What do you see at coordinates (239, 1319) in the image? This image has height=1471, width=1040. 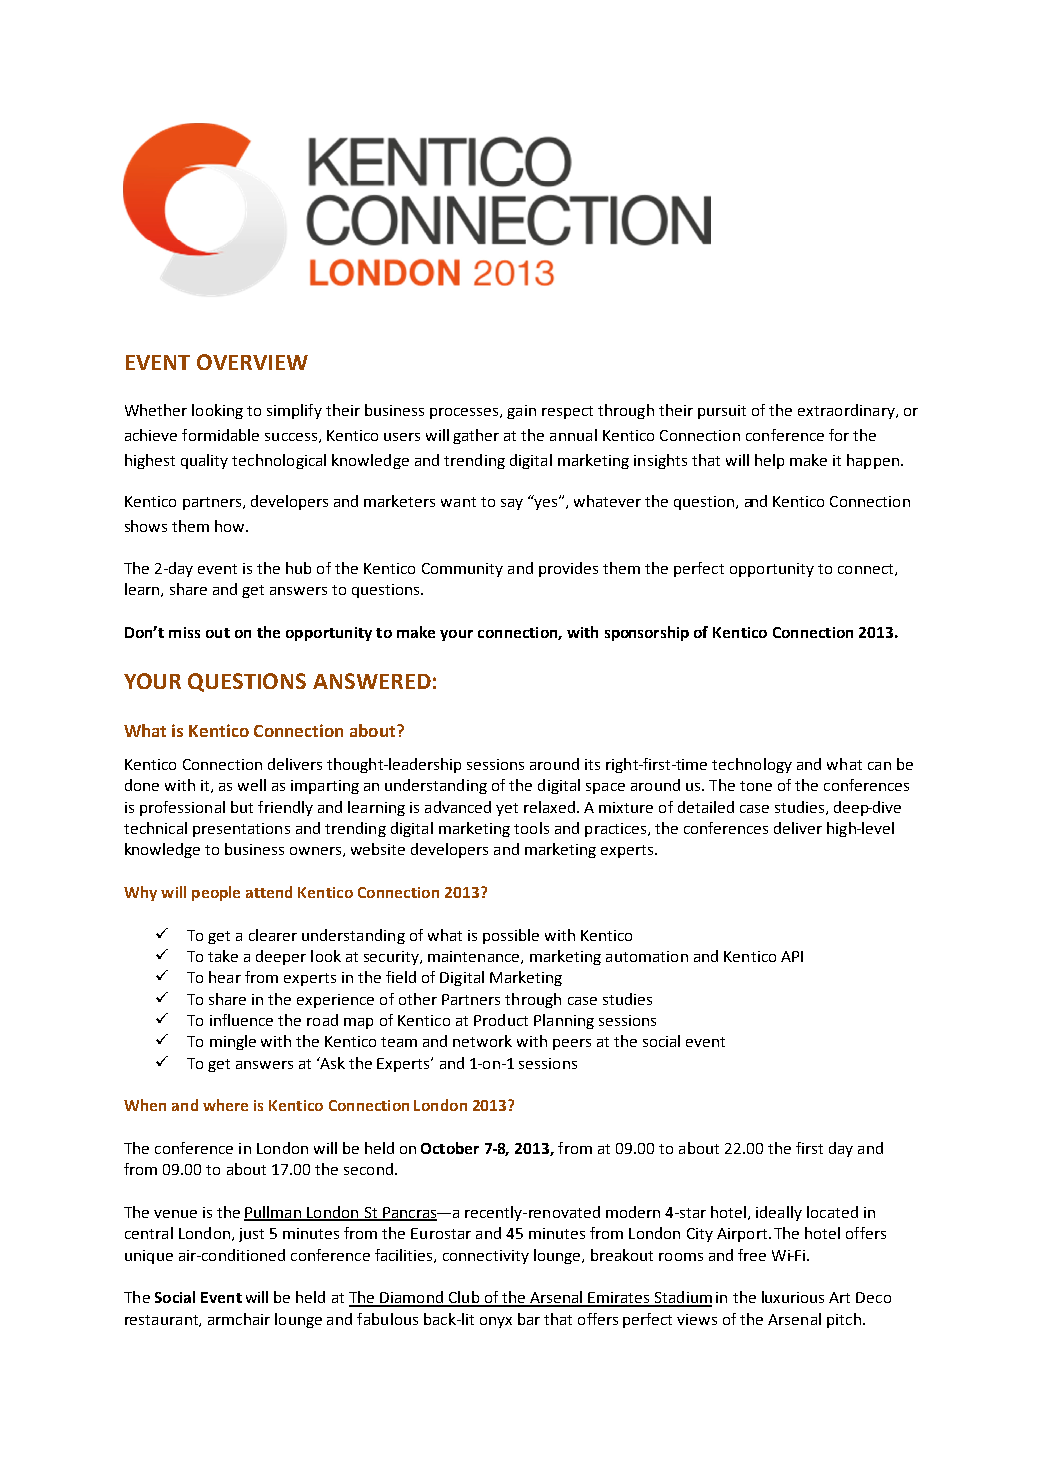 I see `armchair` at bounding box center [239, 1319].
